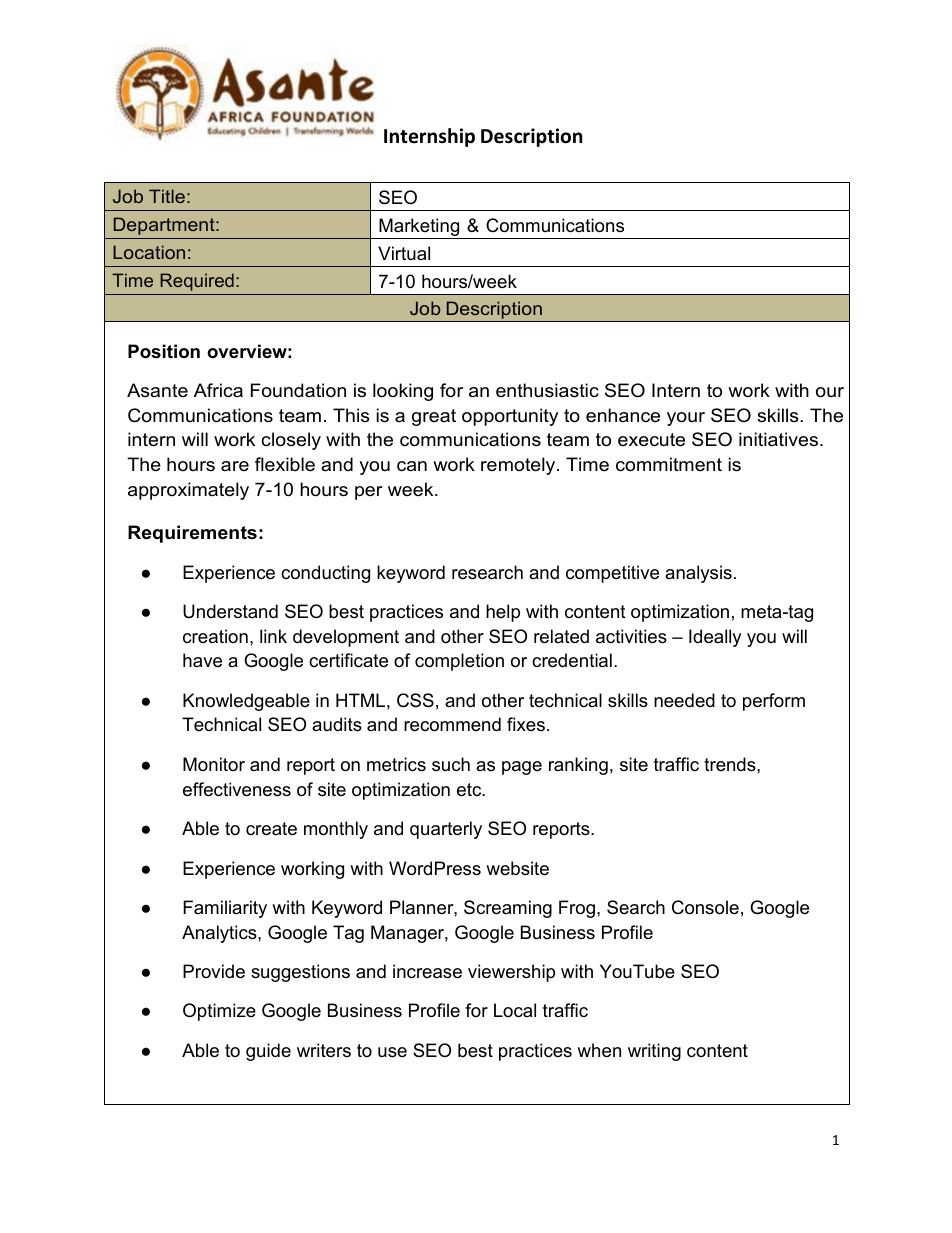  I want to click on your, so click(686, 419).
